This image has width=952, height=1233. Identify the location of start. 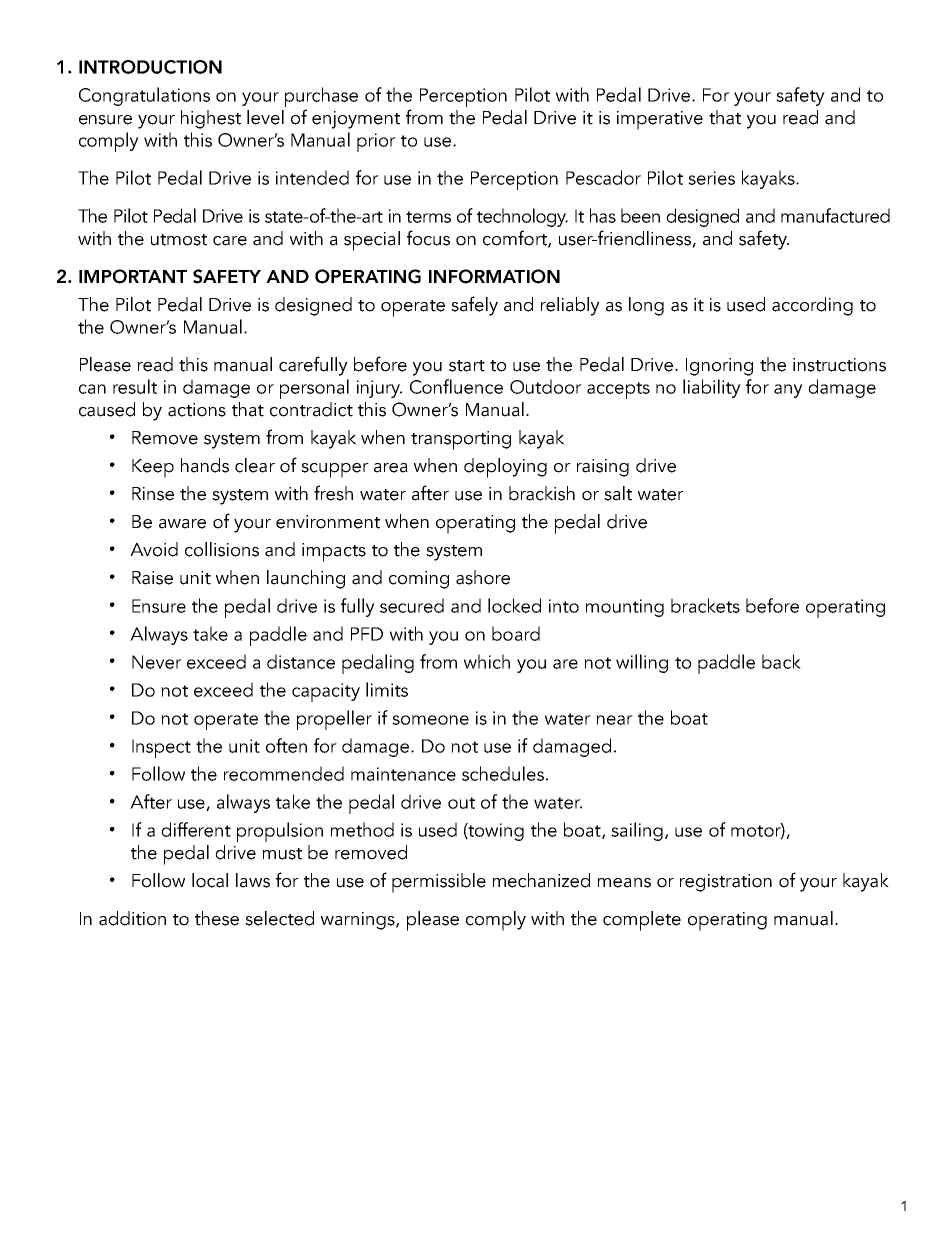
(467, 366).
